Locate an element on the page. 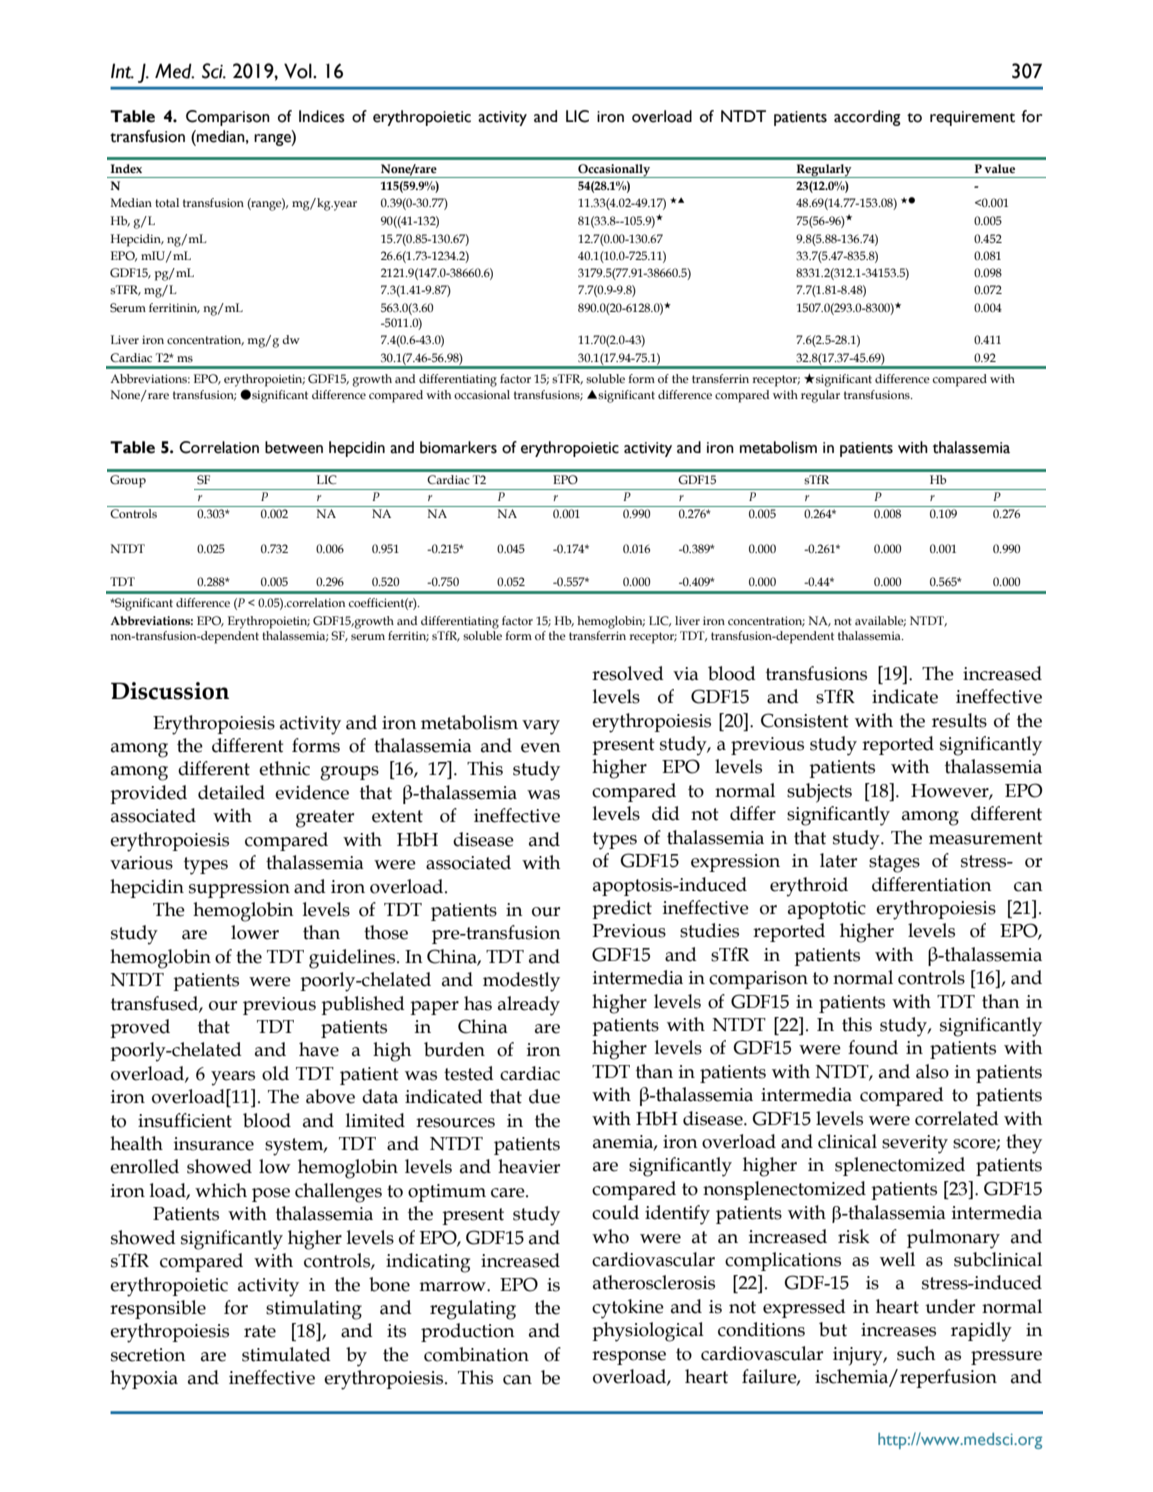  lower is located at coordinates (255, 932).
